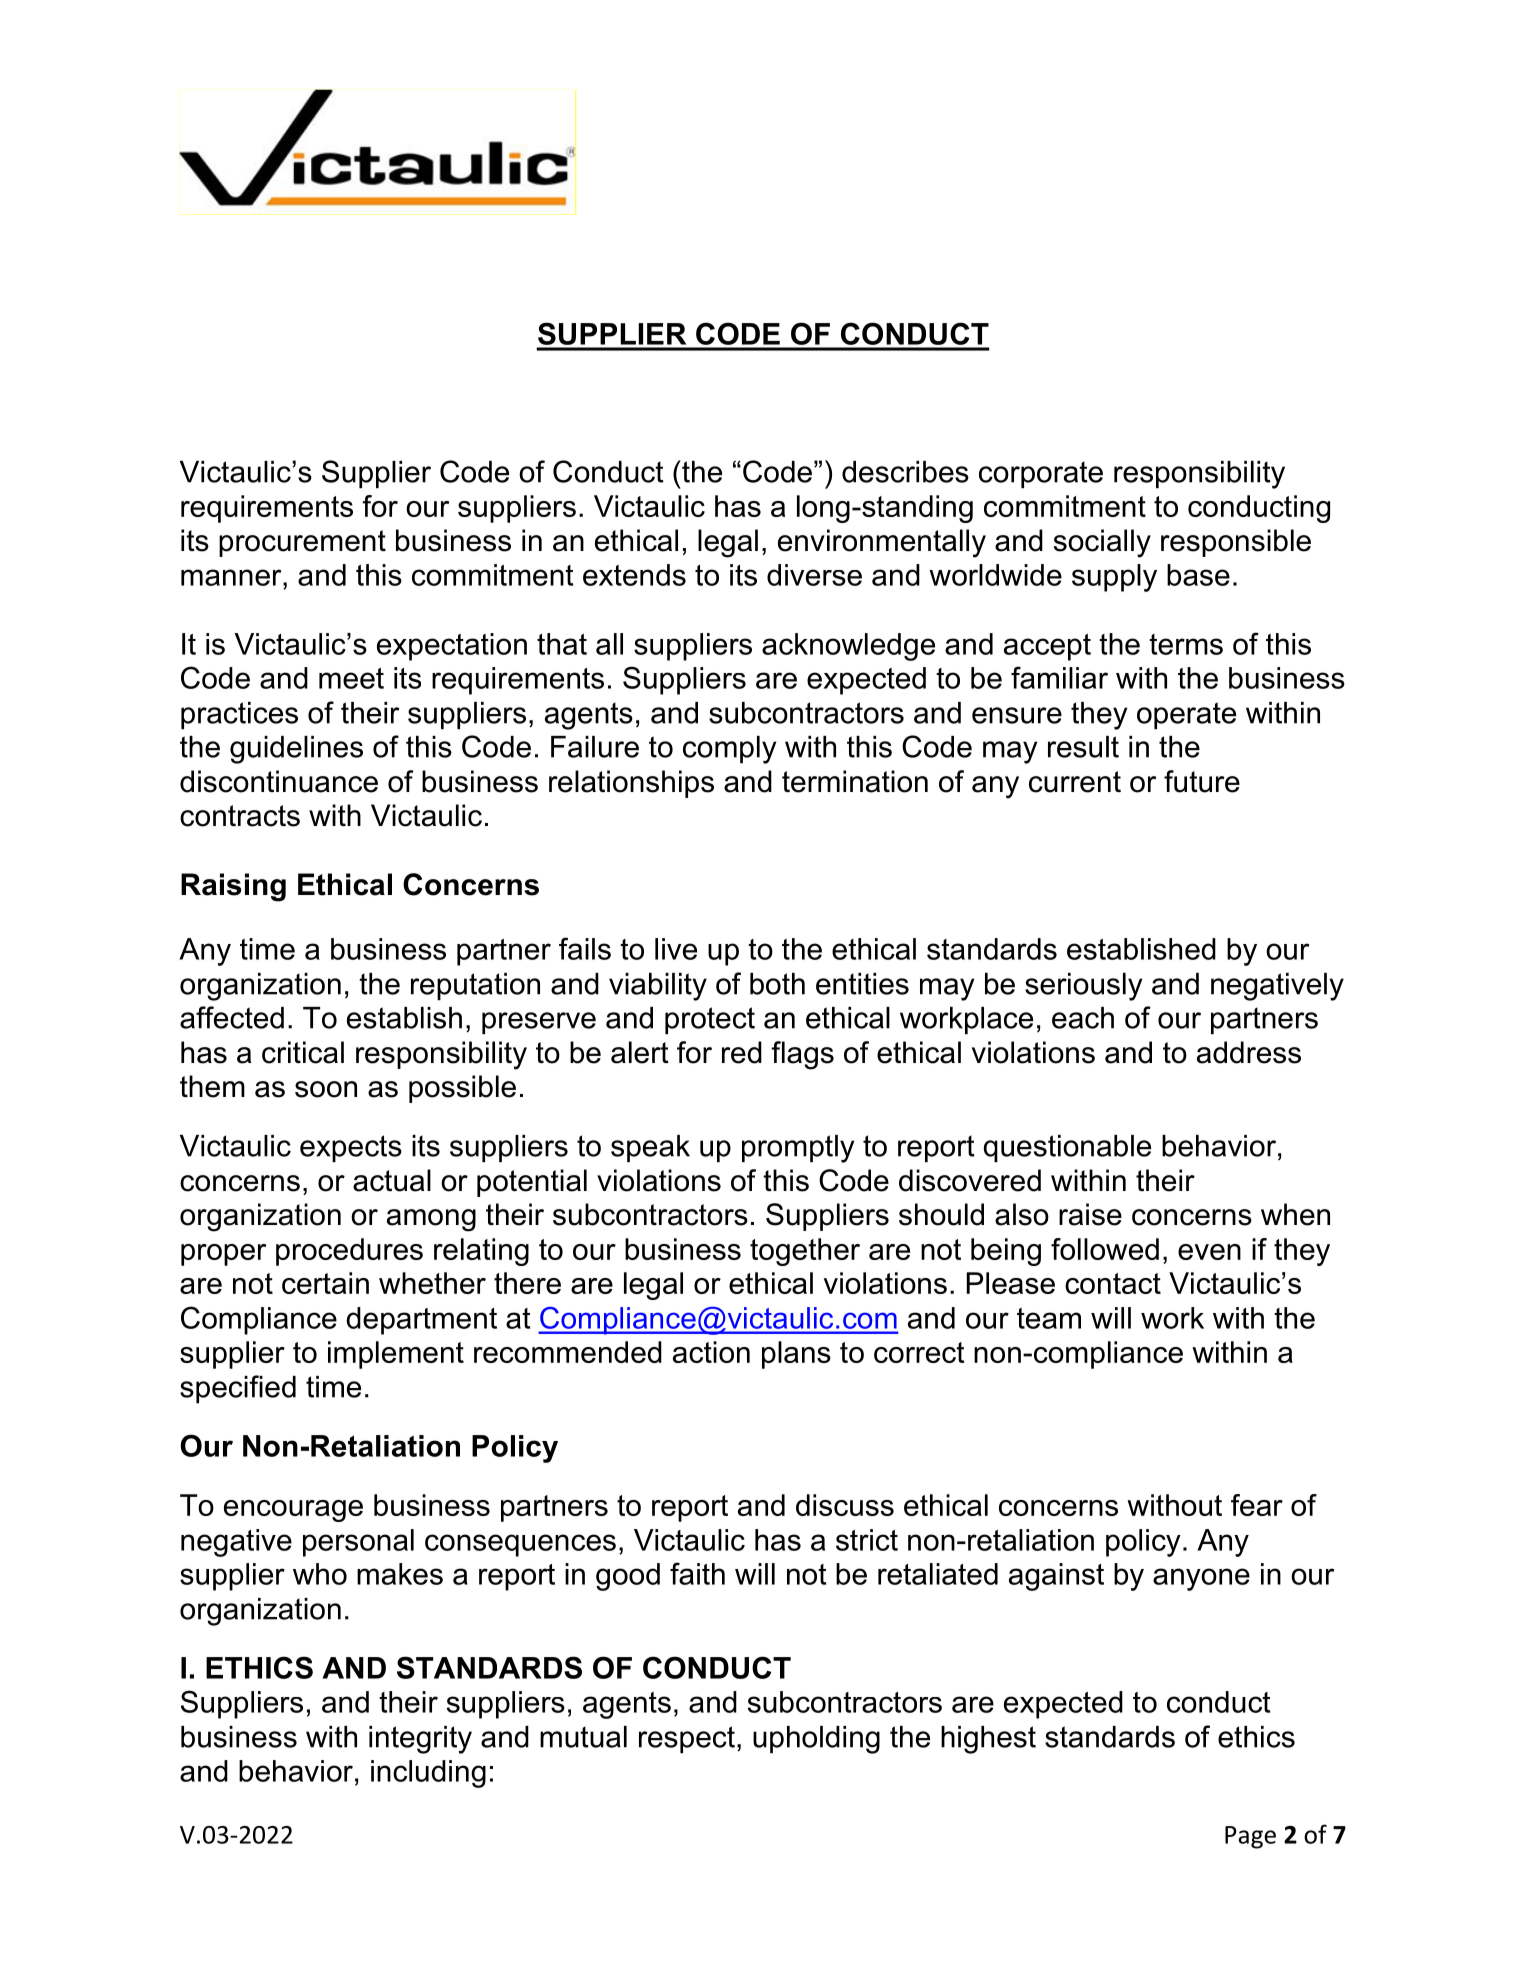 The width and height of the page is (1526, 1974). What do you see at coordinates (1250, 1837) in the page?
I see `Page` at bounding box center [1250, 1837].
